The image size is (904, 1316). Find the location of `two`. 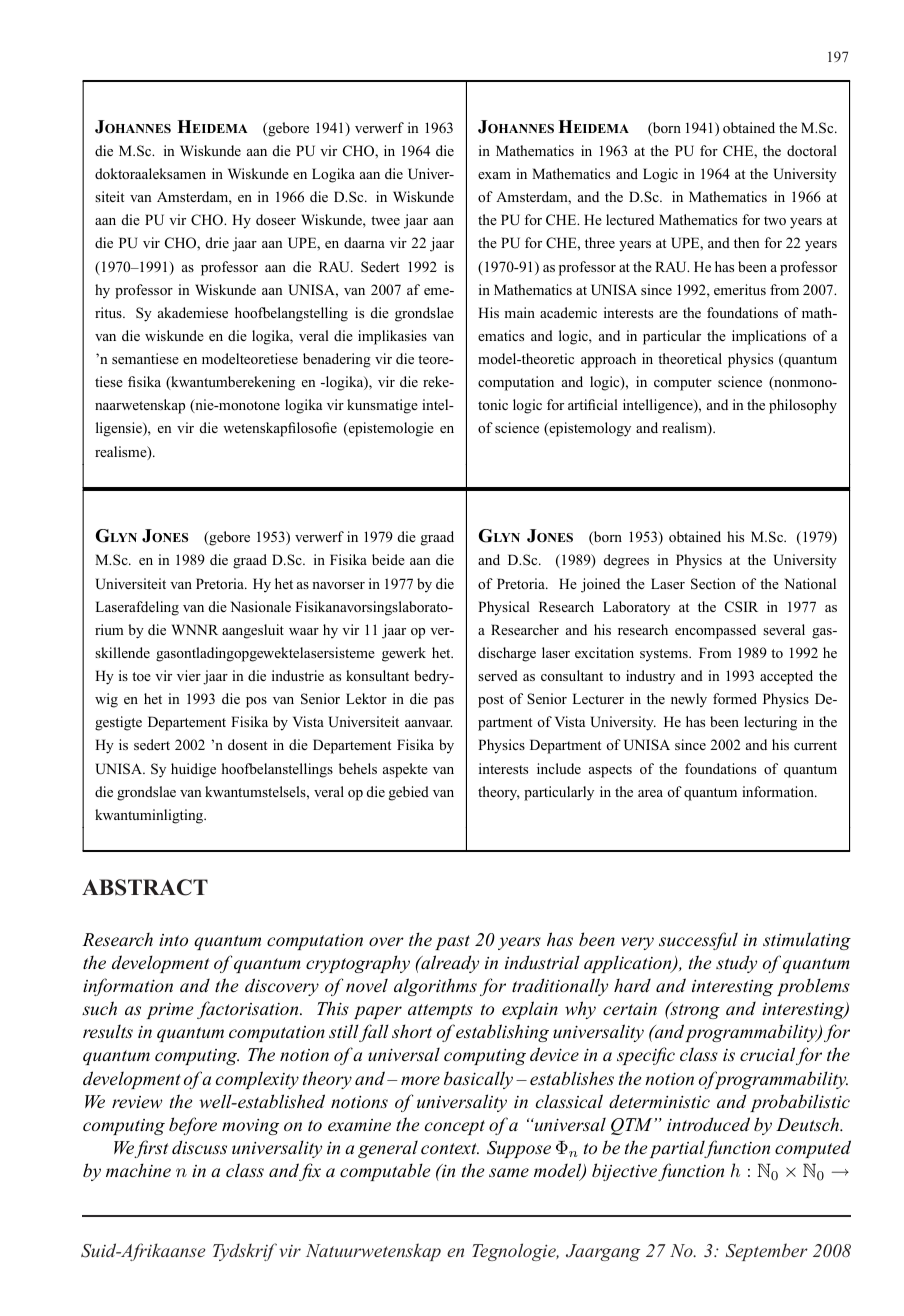

two is located at coordinates (775, 220).
